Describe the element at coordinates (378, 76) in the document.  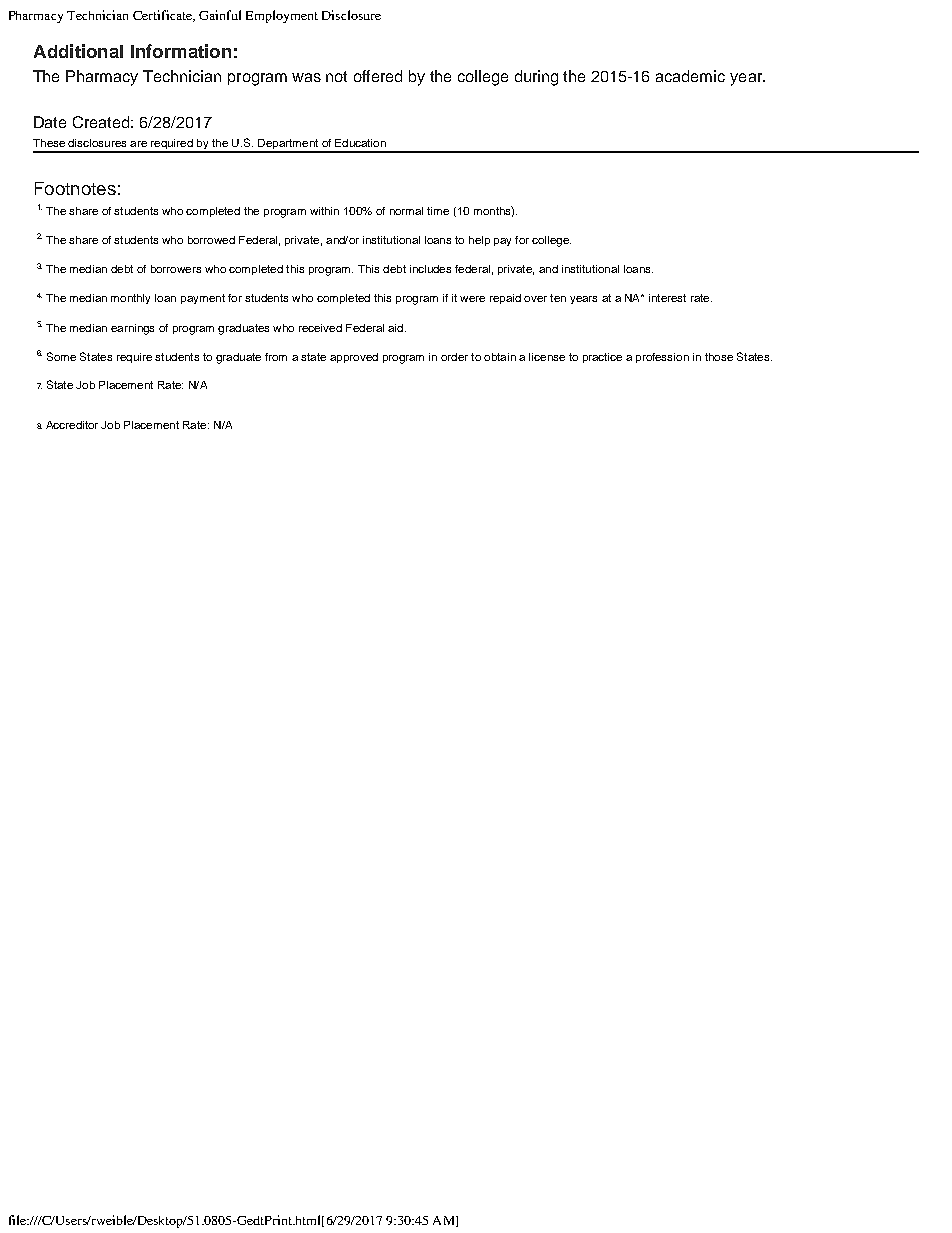
I see `offered` at that location.
